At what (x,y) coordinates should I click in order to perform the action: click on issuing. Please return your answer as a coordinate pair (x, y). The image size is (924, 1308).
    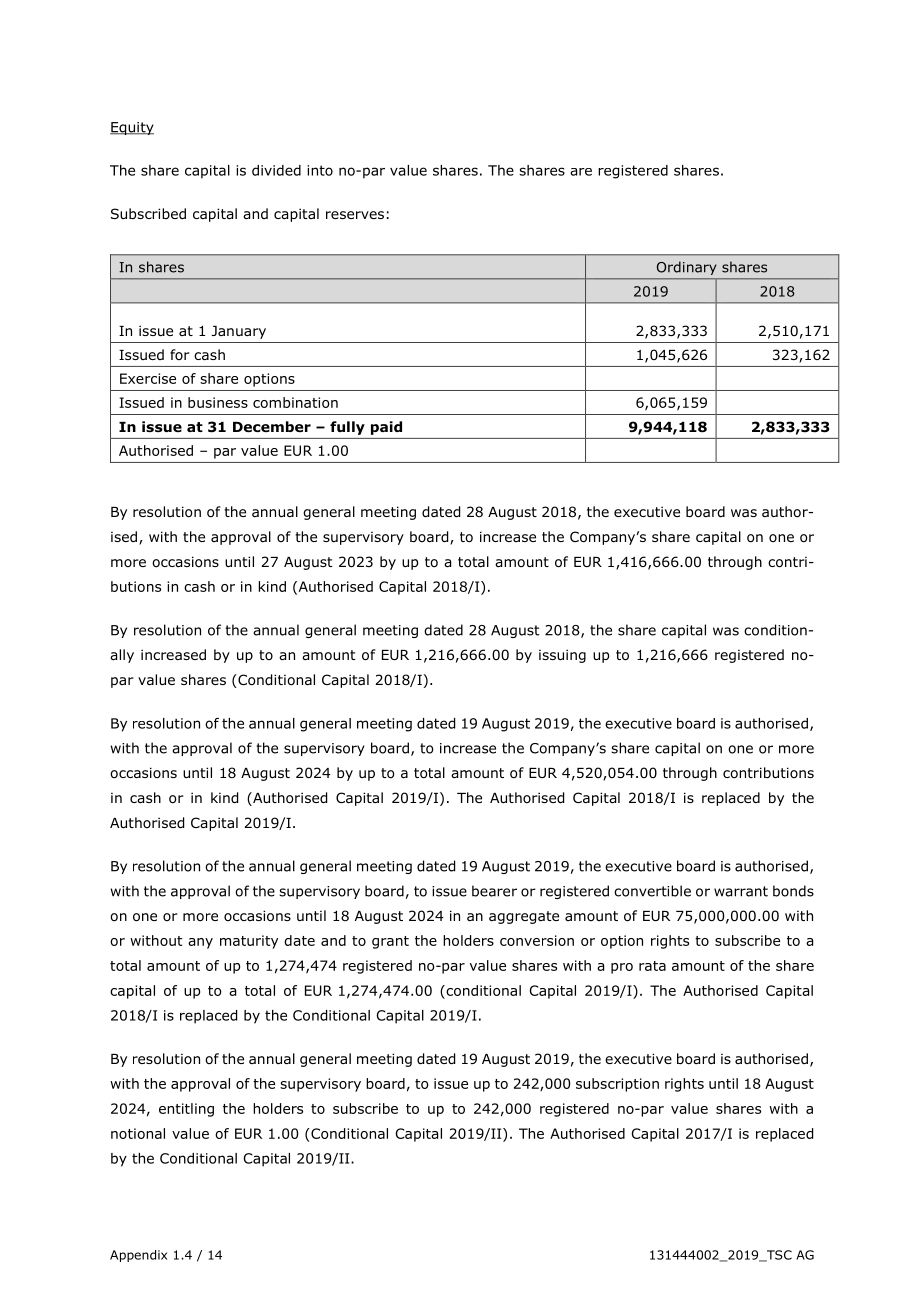
    Looking at the image, I should click on (562, 656).
